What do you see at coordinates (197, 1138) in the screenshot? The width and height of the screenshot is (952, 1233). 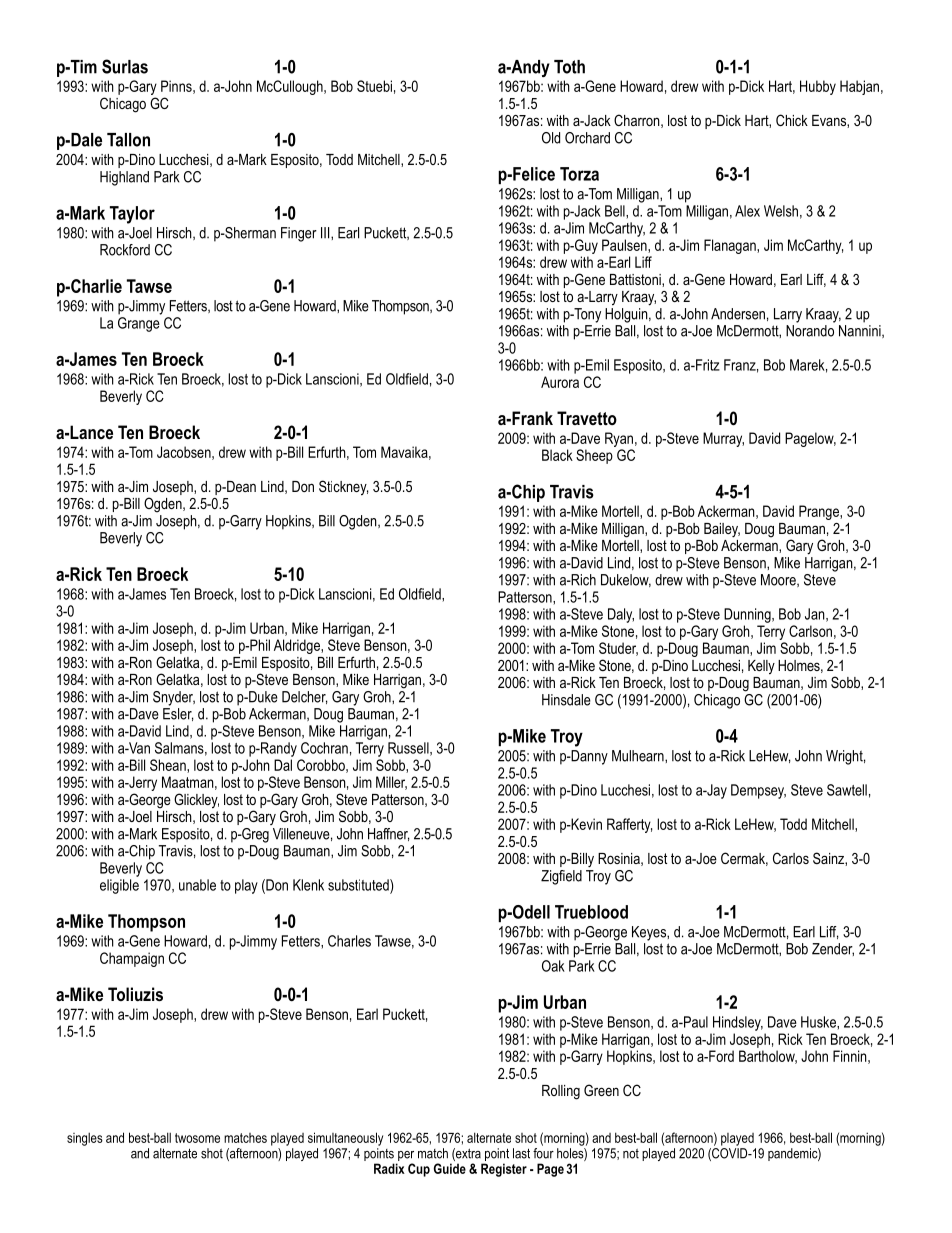 I see `twosome` at bounding box center [197, 1138].
